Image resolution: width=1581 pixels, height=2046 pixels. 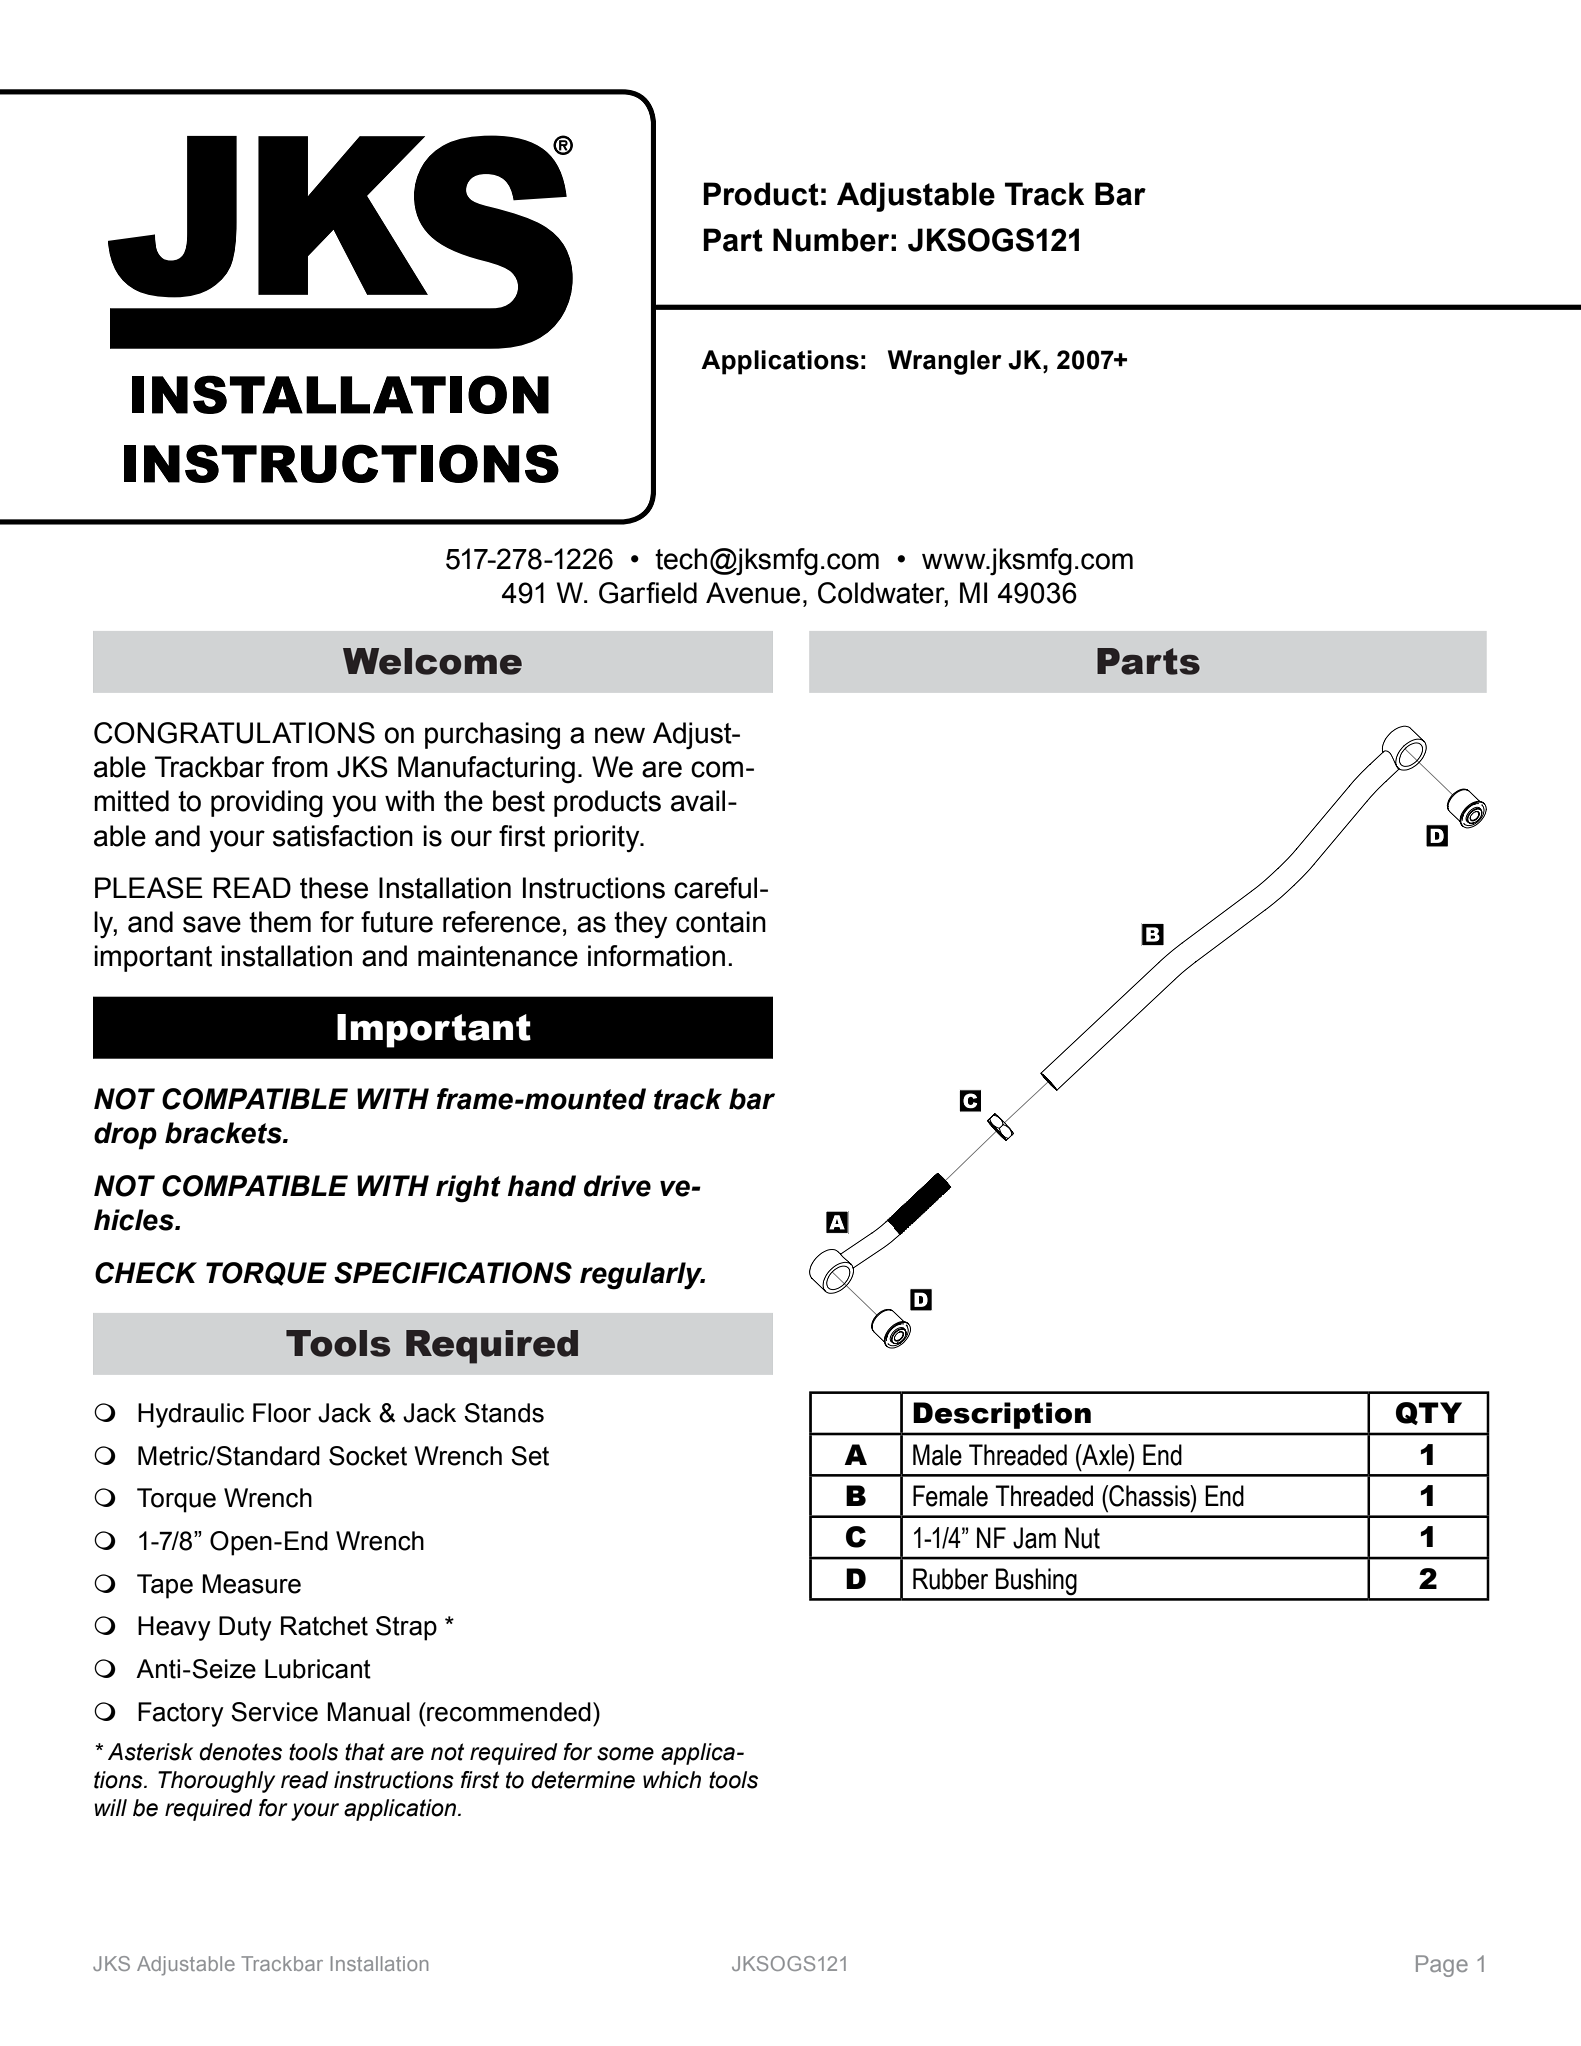 What do you see at coordinates (1082, 1538) in the screenshot?
I see `Nut` at bounding box center [1082, 1538].
